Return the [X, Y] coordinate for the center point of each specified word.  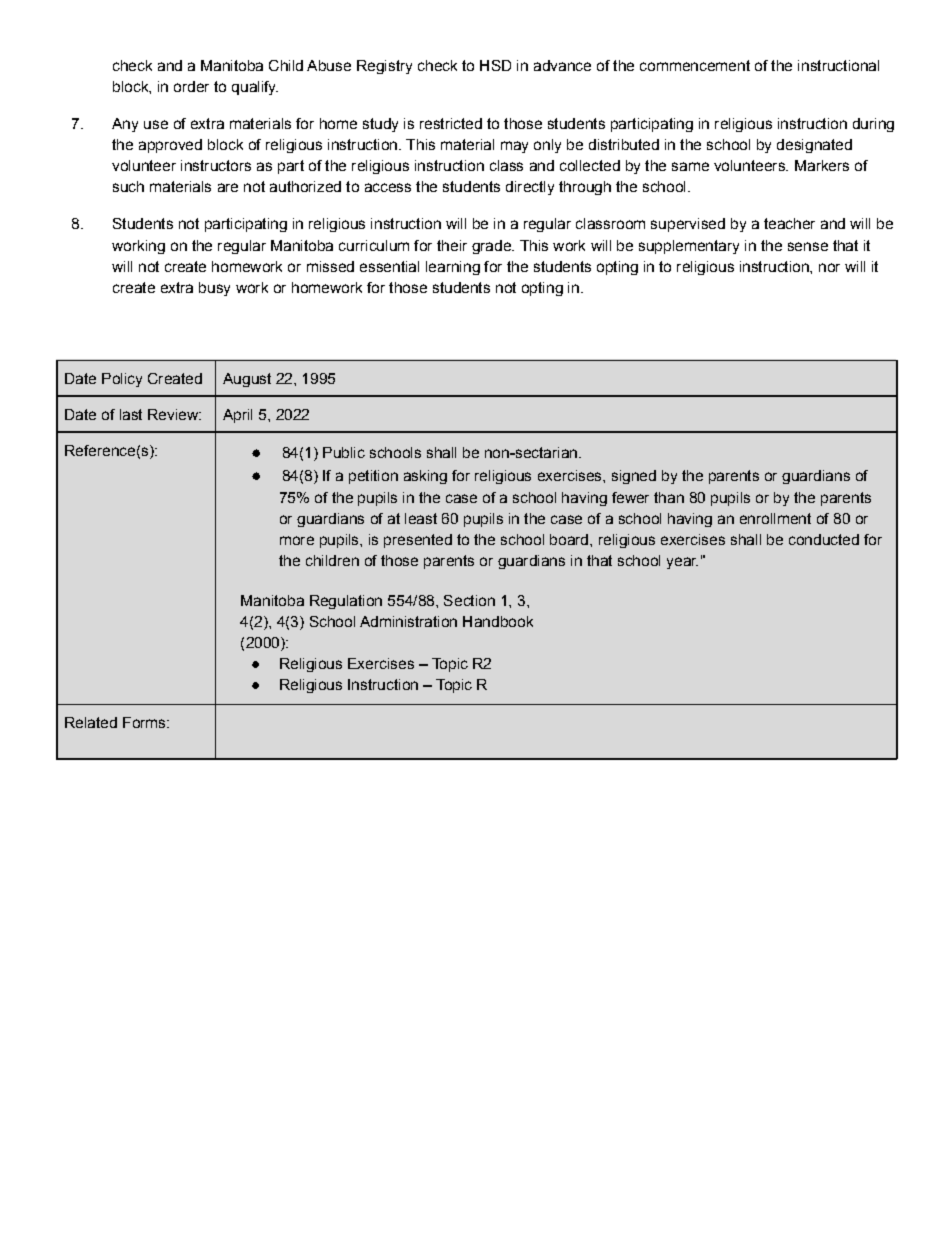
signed [634, 477]
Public [344, 452]
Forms [145, 722]
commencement [695, 65]
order [191, 86]
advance [562, 65]
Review [174, 414]
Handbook [498, 621]
